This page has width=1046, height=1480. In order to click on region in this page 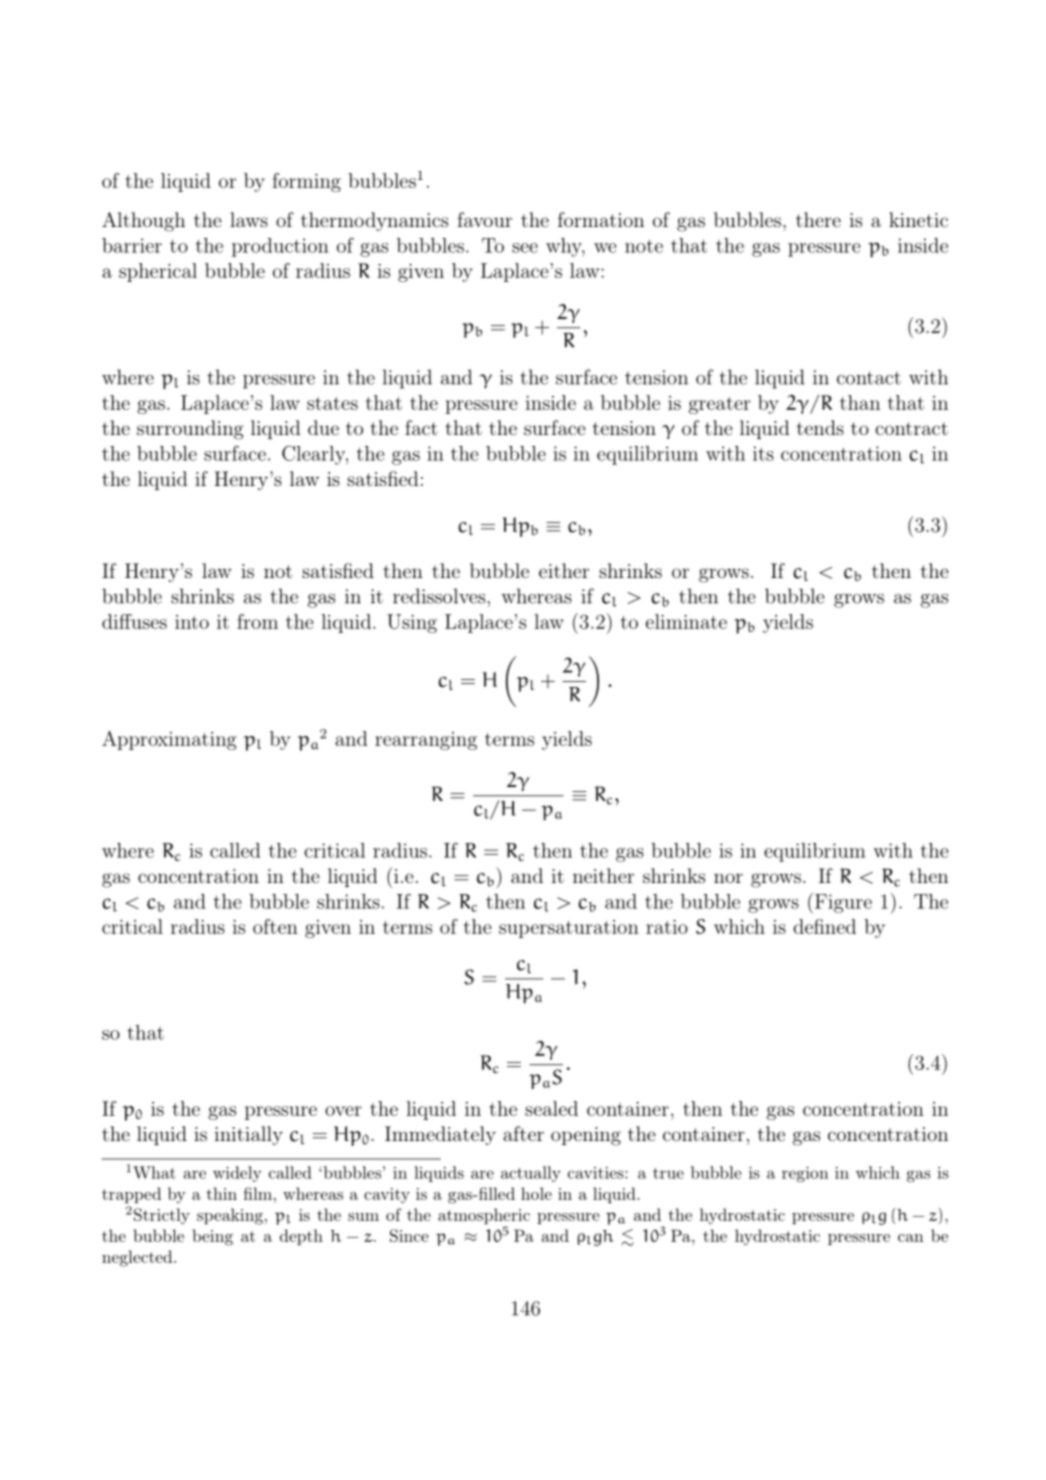, I will do `click(805, 1174)`.
